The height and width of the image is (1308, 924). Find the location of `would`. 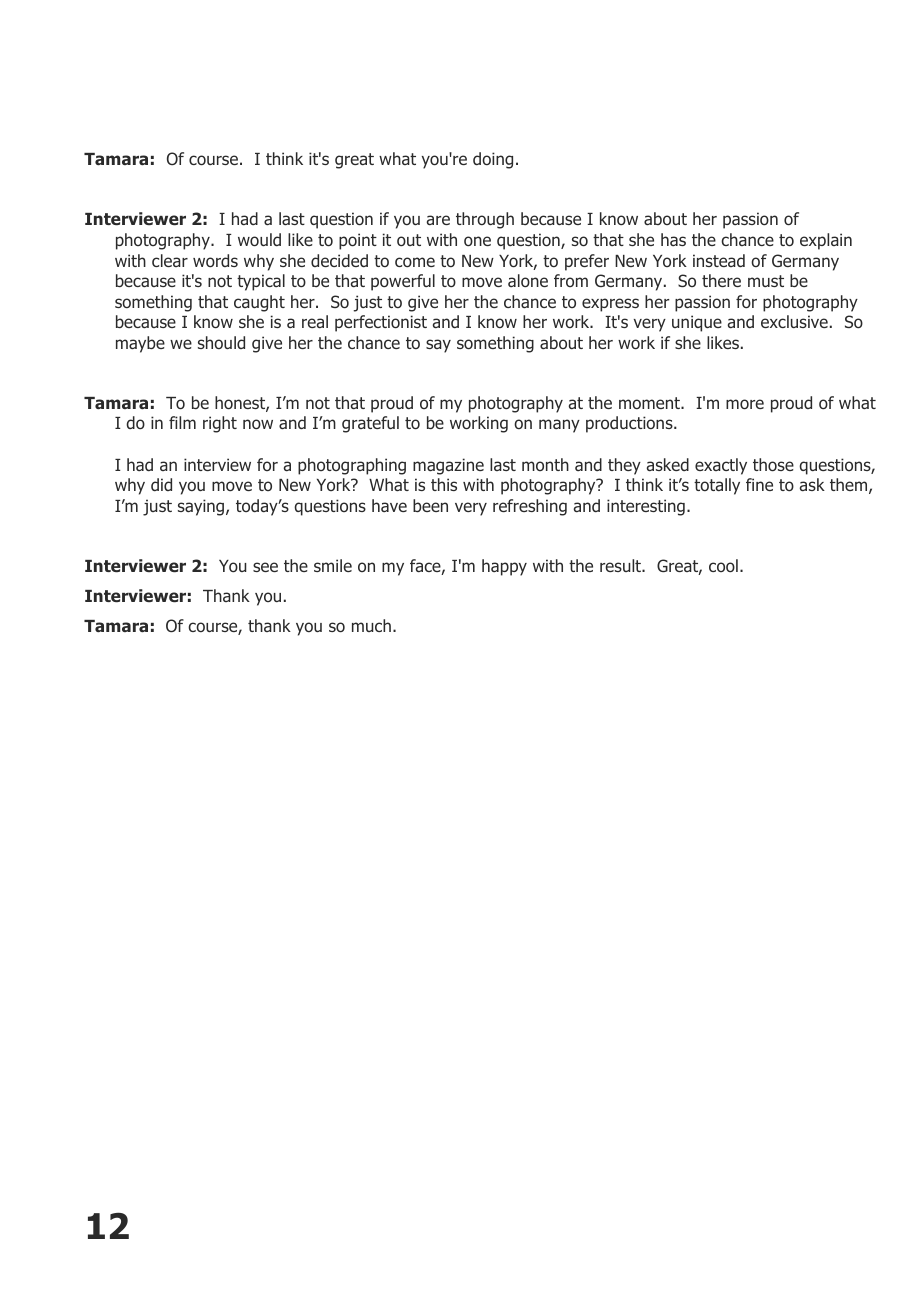

would is located at coordinates (259, 239).
